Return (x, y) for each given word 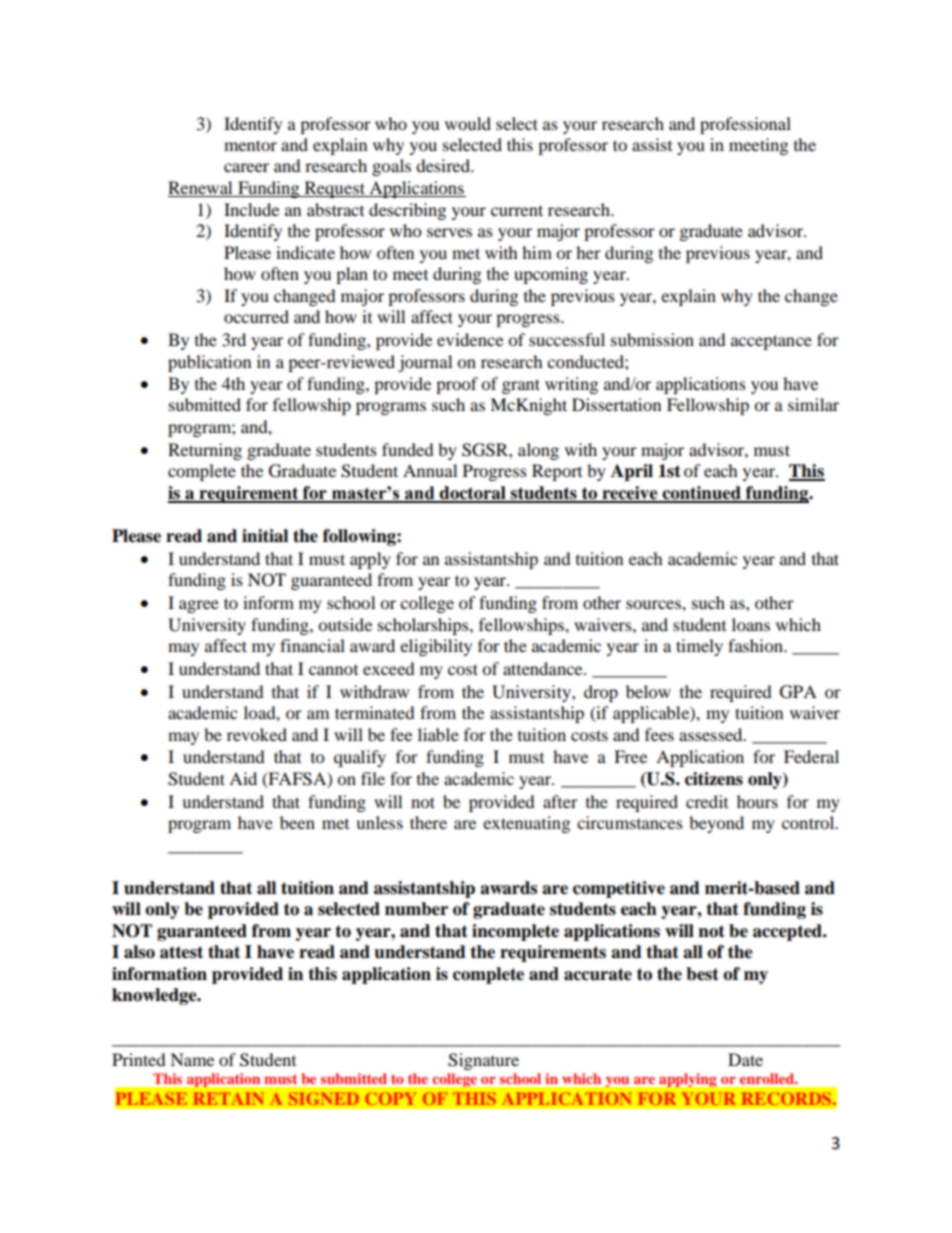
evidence (470, 339)
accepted (788, 932)
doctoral (473, 494)
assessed (712, 734)
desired (444, 165)
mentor (250, 145)
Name (192, 1059)
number (416, 909)
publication (209, 363)
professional (745, 125)
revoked (257, 734)
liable (438, 734)
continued (701, 494)
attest (181, 952)
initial (265, 536)
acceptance (771, 342)
